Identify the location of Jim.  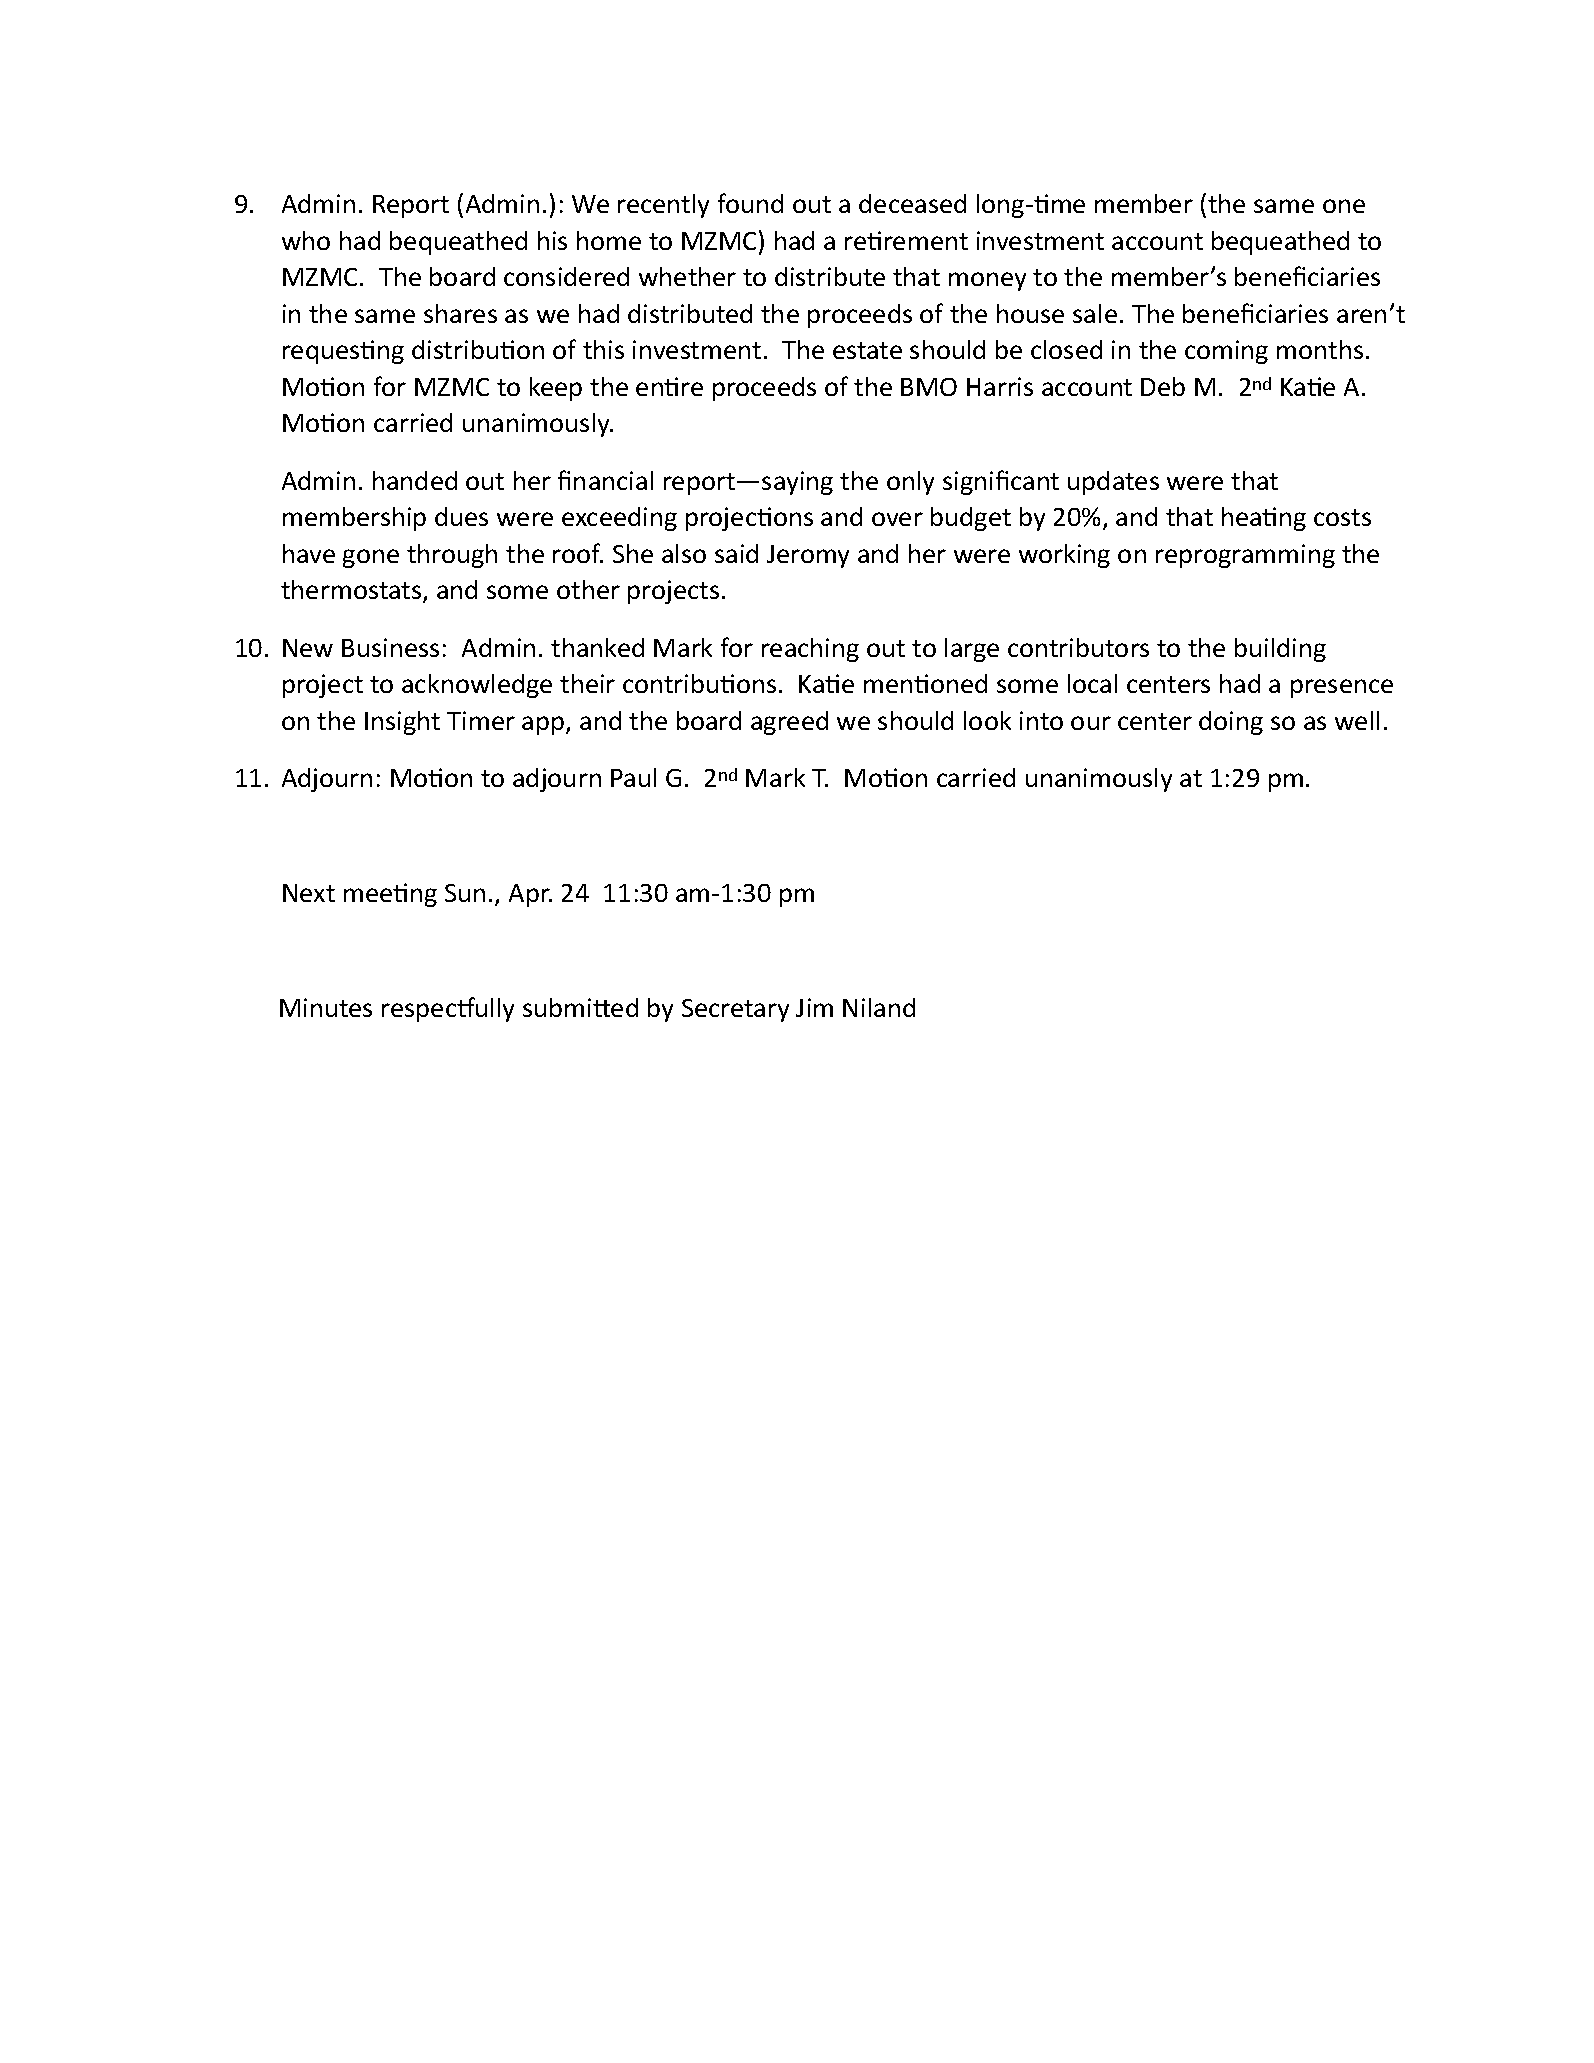
(814, 1007).
